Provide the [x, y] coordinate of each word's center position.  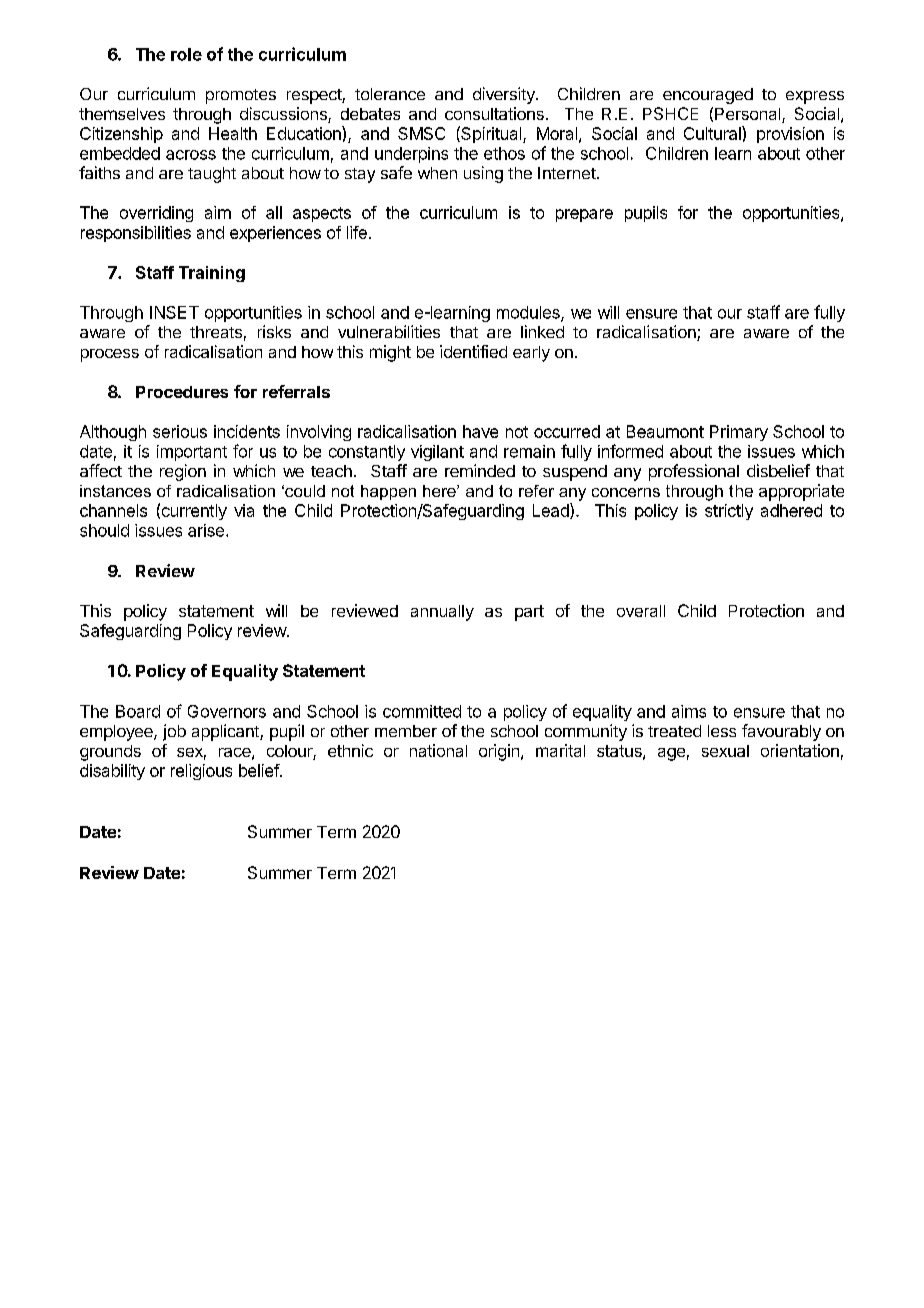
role [186, 54]
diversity [505, 95]
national [438, 750]
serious [180, 431]
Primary [739, 433]
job [174, 732]
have [480, 431]
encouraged [708, 96]
